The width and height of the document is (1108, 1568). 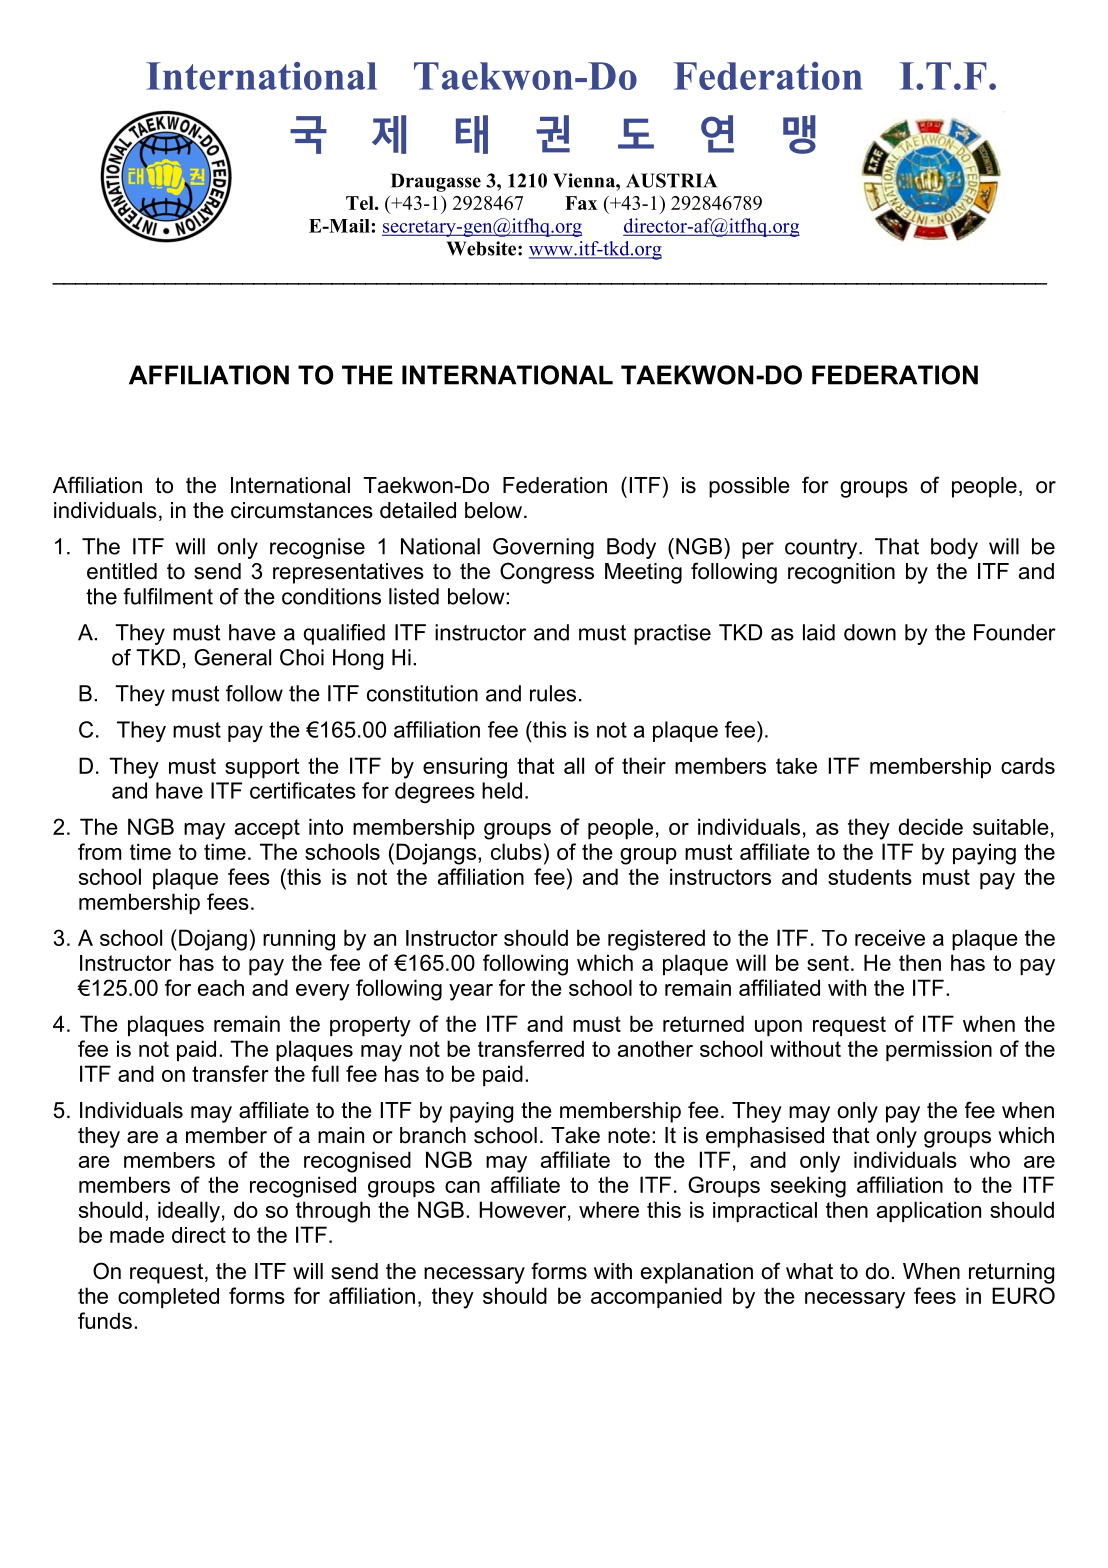 I want to click on accompanied, so click(x=656, y=1297).
